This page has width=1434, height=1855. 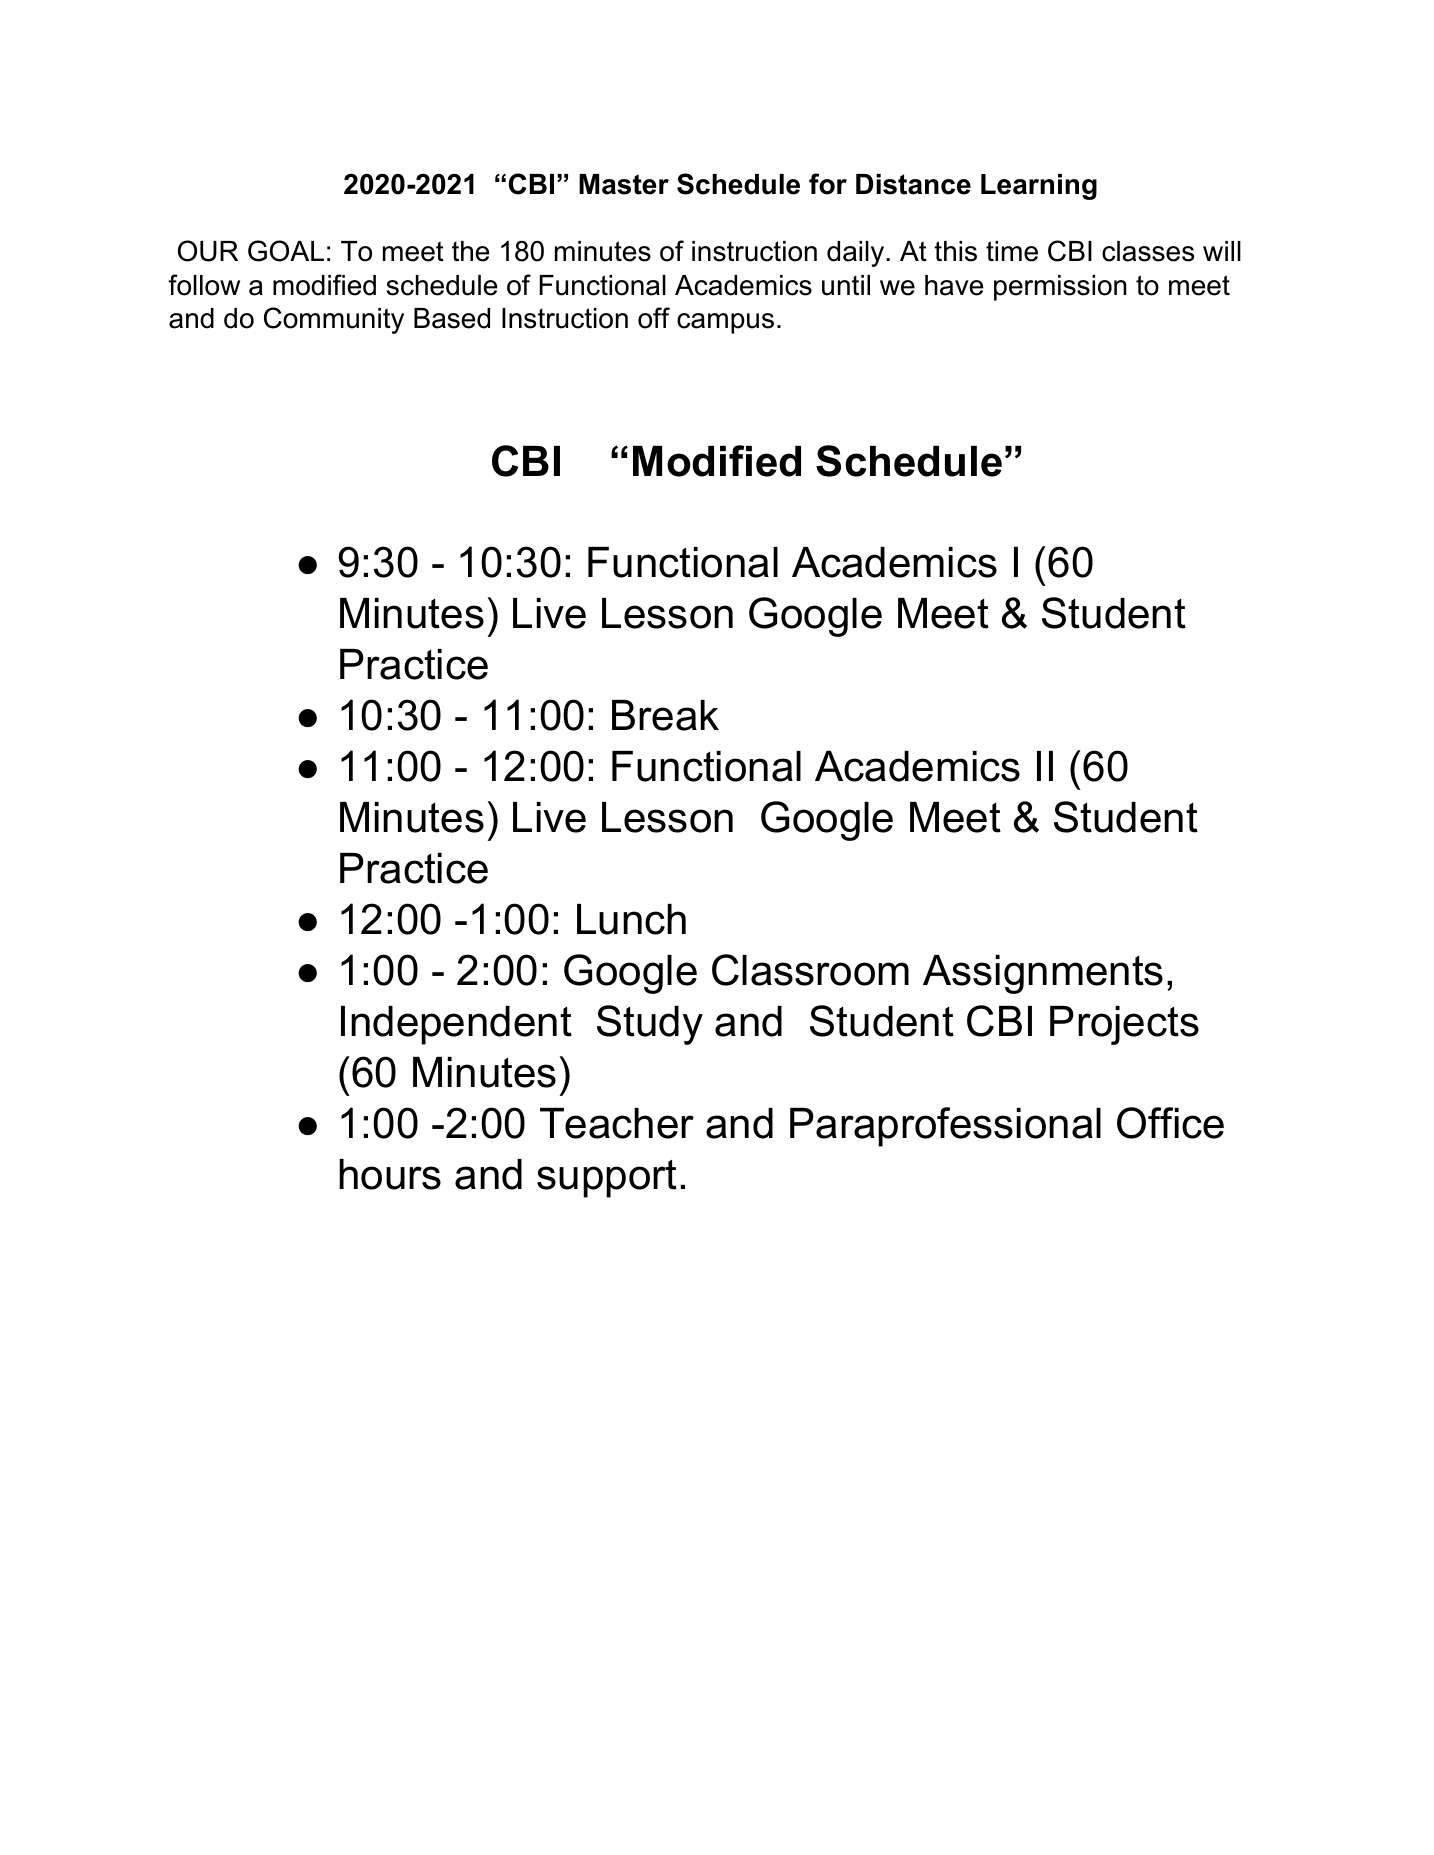 What do you see at coordinates (624, 184) in the page?
I see `Master` at bounding box center [624, 184].
